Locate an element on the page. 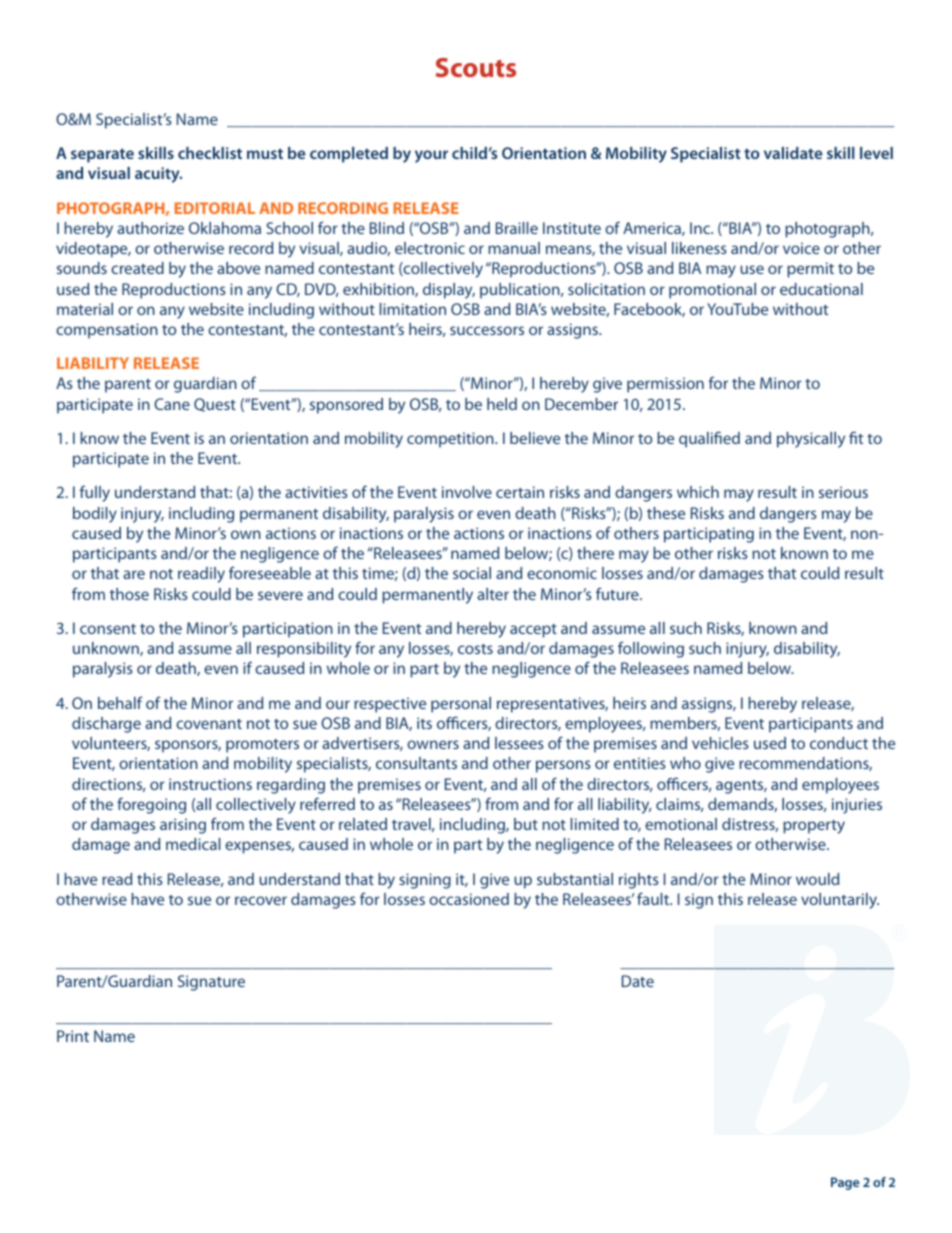 This image has width=952, height=1233. costs is located at coordinates (475, 649).
